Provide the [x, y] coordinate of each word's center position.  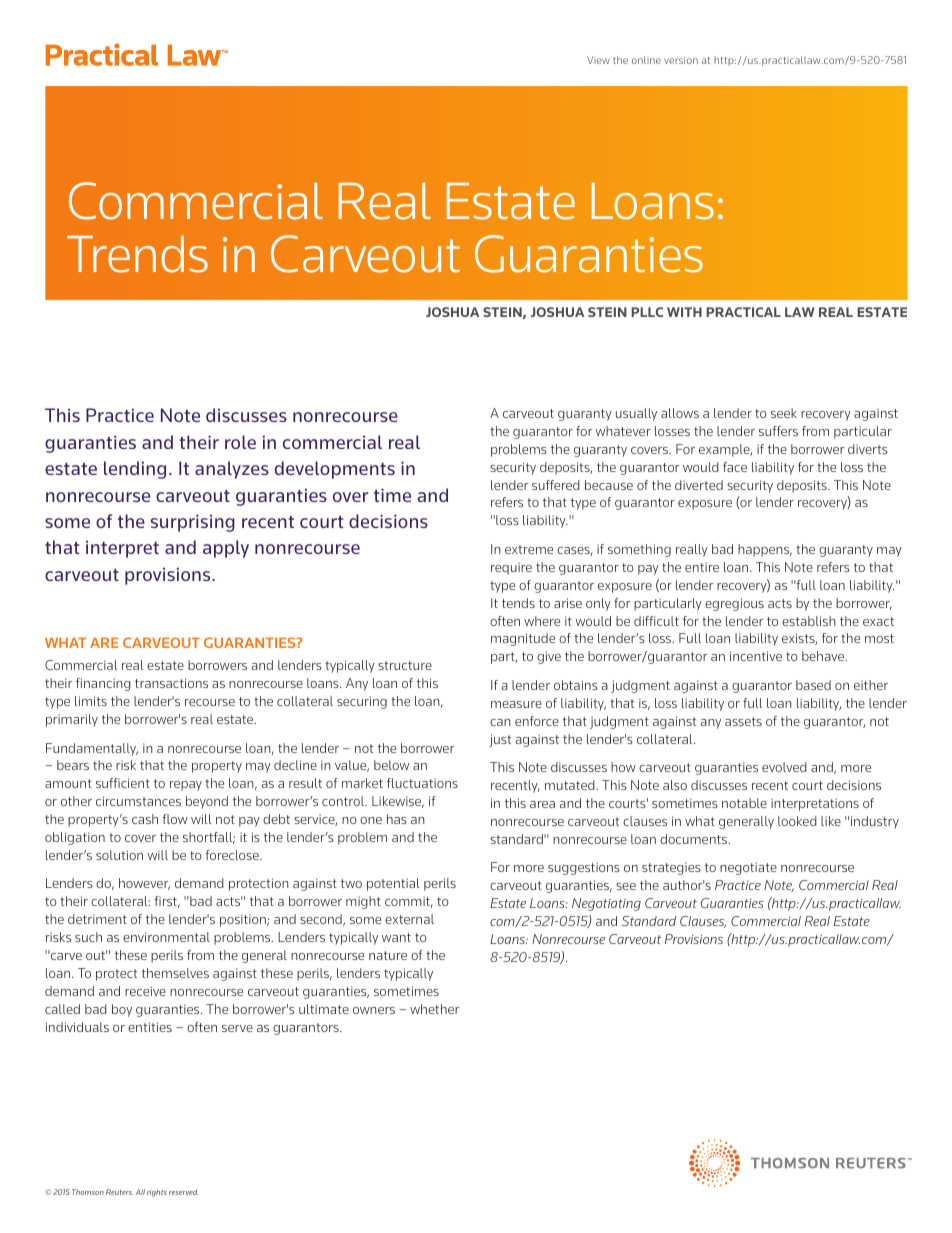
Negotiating [606, 904]
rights [157, 1193]
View [598, 60]
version [681, 60]
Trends [137, 254]
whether [434, 1009]
